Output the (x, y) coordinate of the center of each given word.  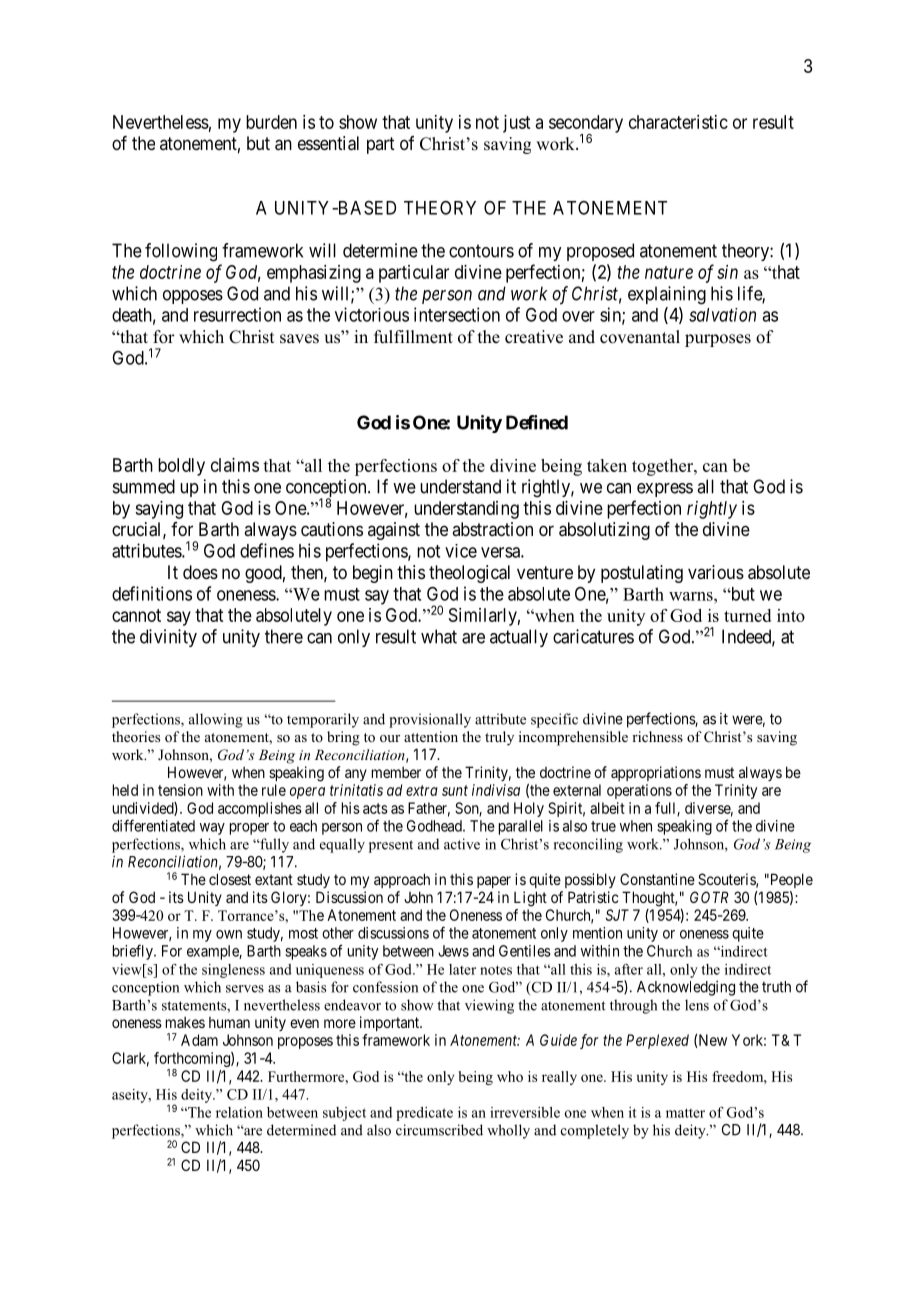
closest (230, 879)
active (462, 844)
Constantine (657, 879)
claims (235, 465)
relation (239, 1112)
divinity (168, 638)
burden (271, 122)
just (516, 124)
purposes (718, 340)
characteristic (678, 122)
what (439, 636)
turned (747, 615)
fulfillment (413, 337)
